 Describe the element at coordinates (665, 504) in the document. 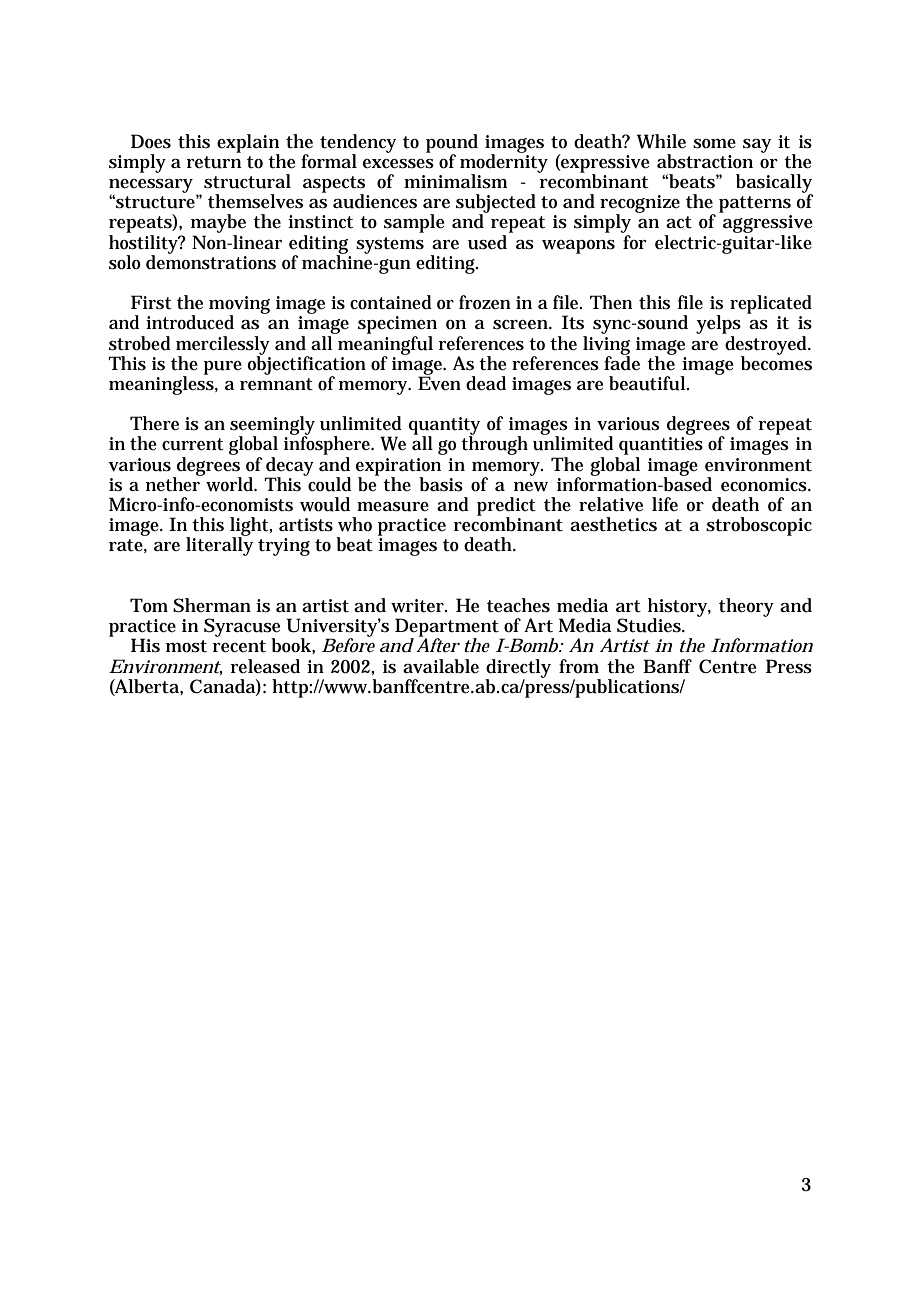

I see `life` at that location.
